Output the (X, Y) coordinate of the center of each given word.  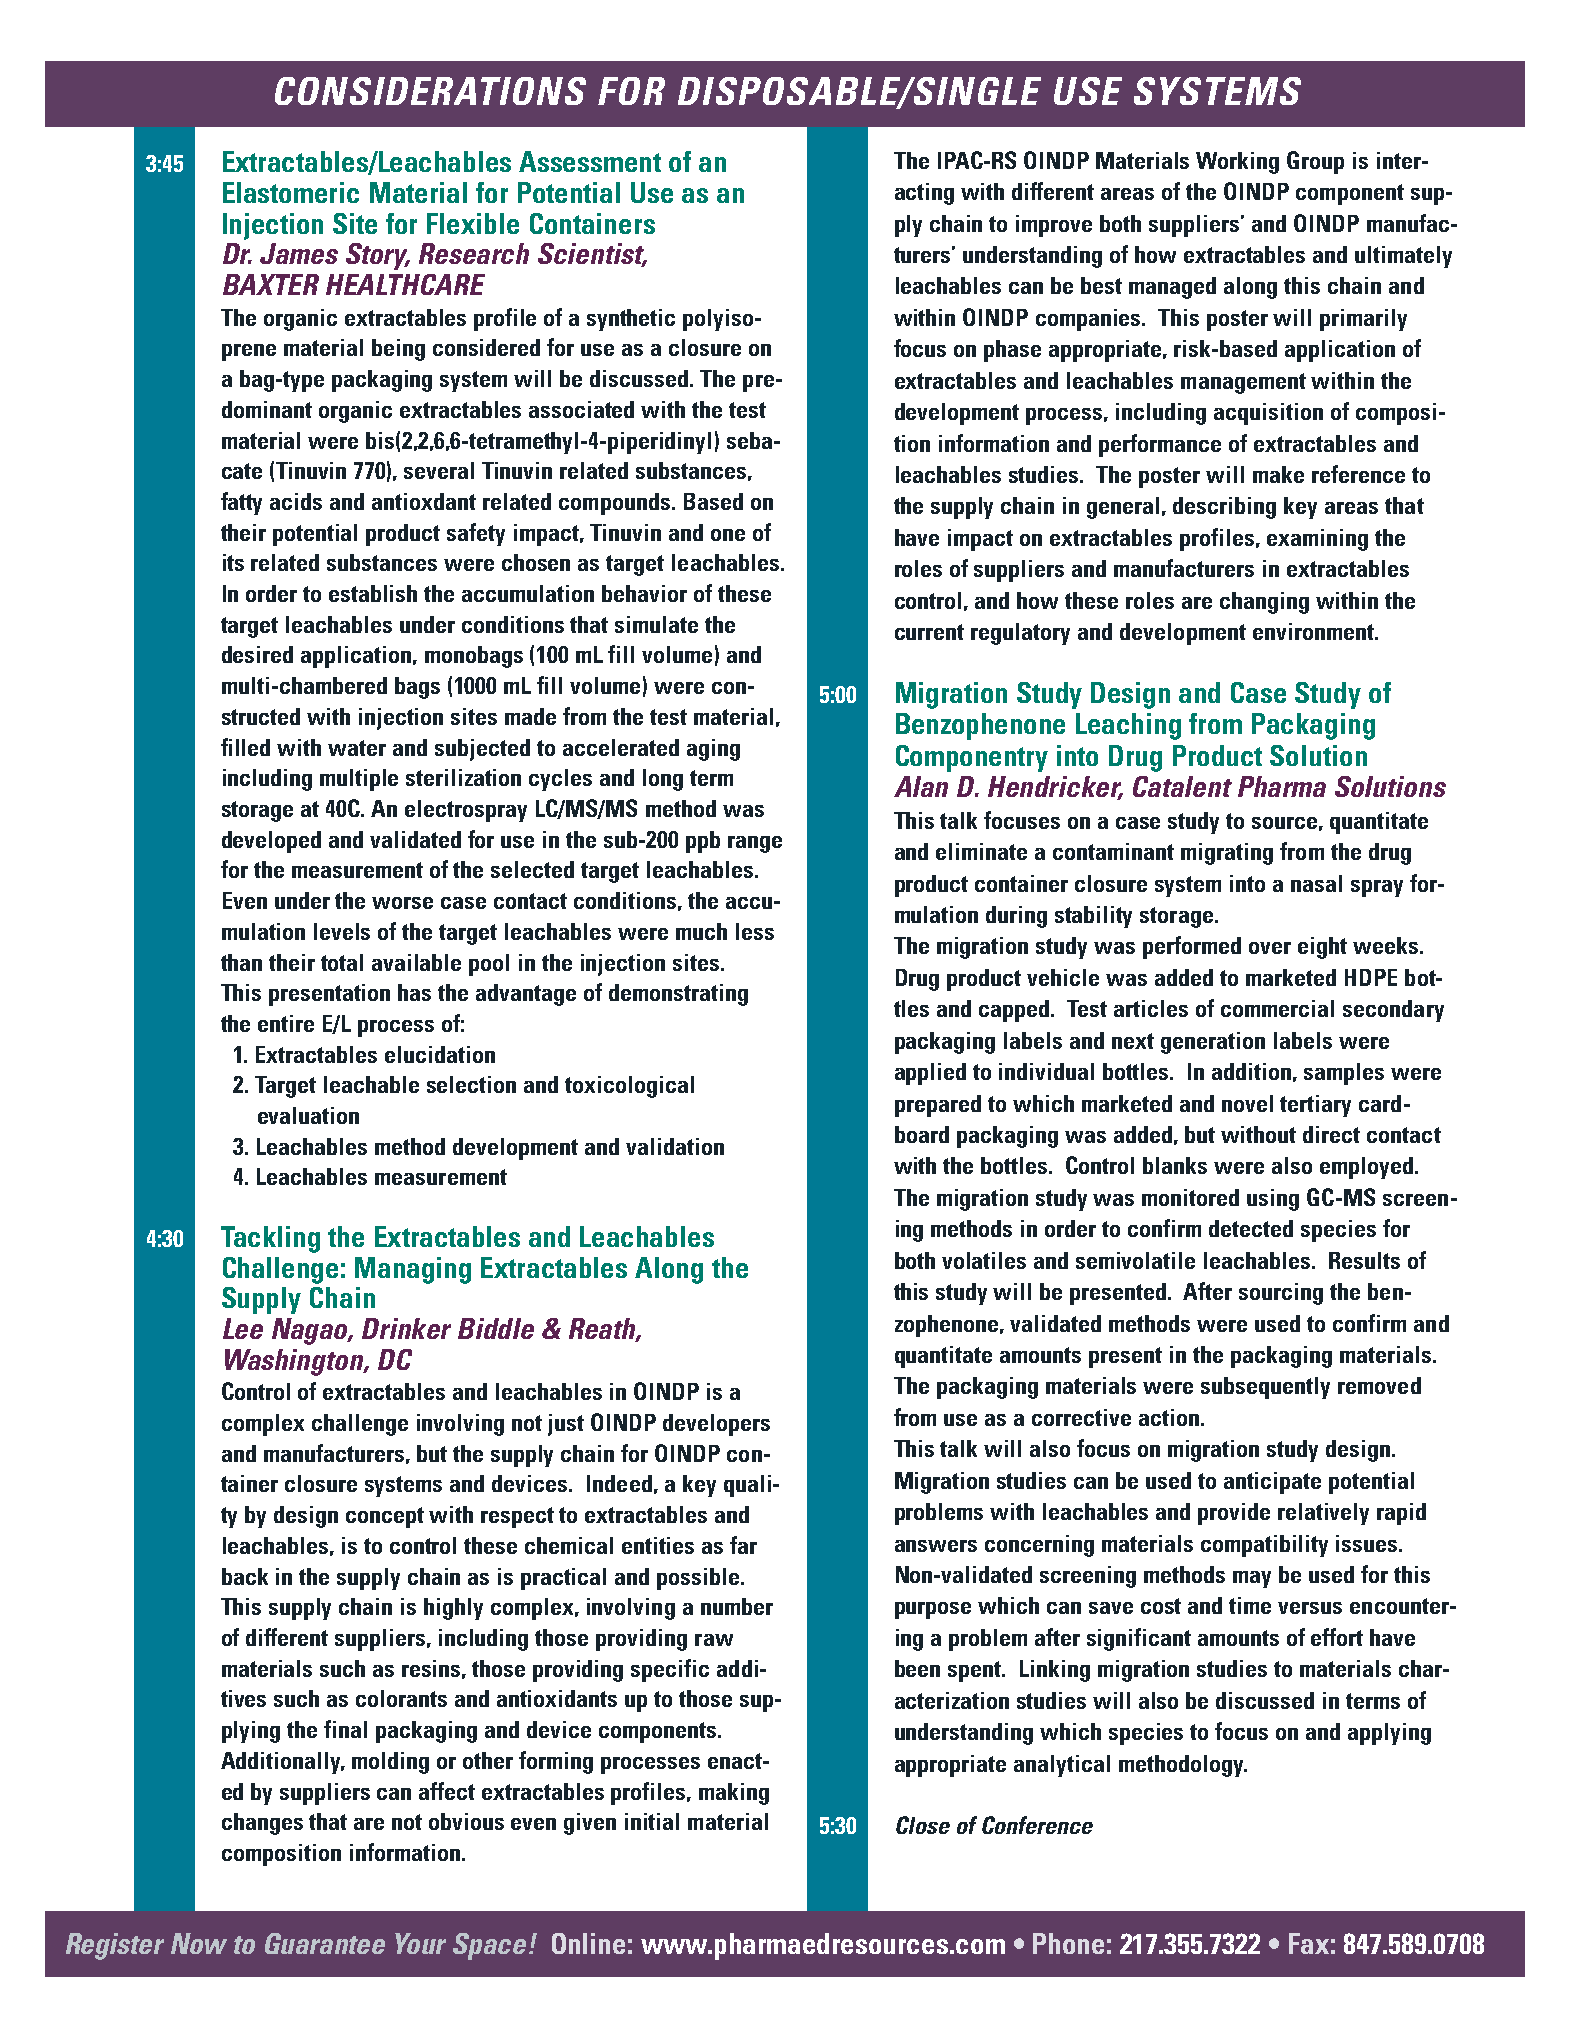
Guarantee (325, 1943)
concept (385, 1517)
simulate (656, 624)
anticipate (1272, 1483)
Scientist (592, 255)
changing (1264, 603)
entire (286, 1023)
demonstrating (678, 995)
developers (716, 1425)
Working (1237, 163)
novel (1247, 1103)
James (299, 253)
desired (257, 654)
